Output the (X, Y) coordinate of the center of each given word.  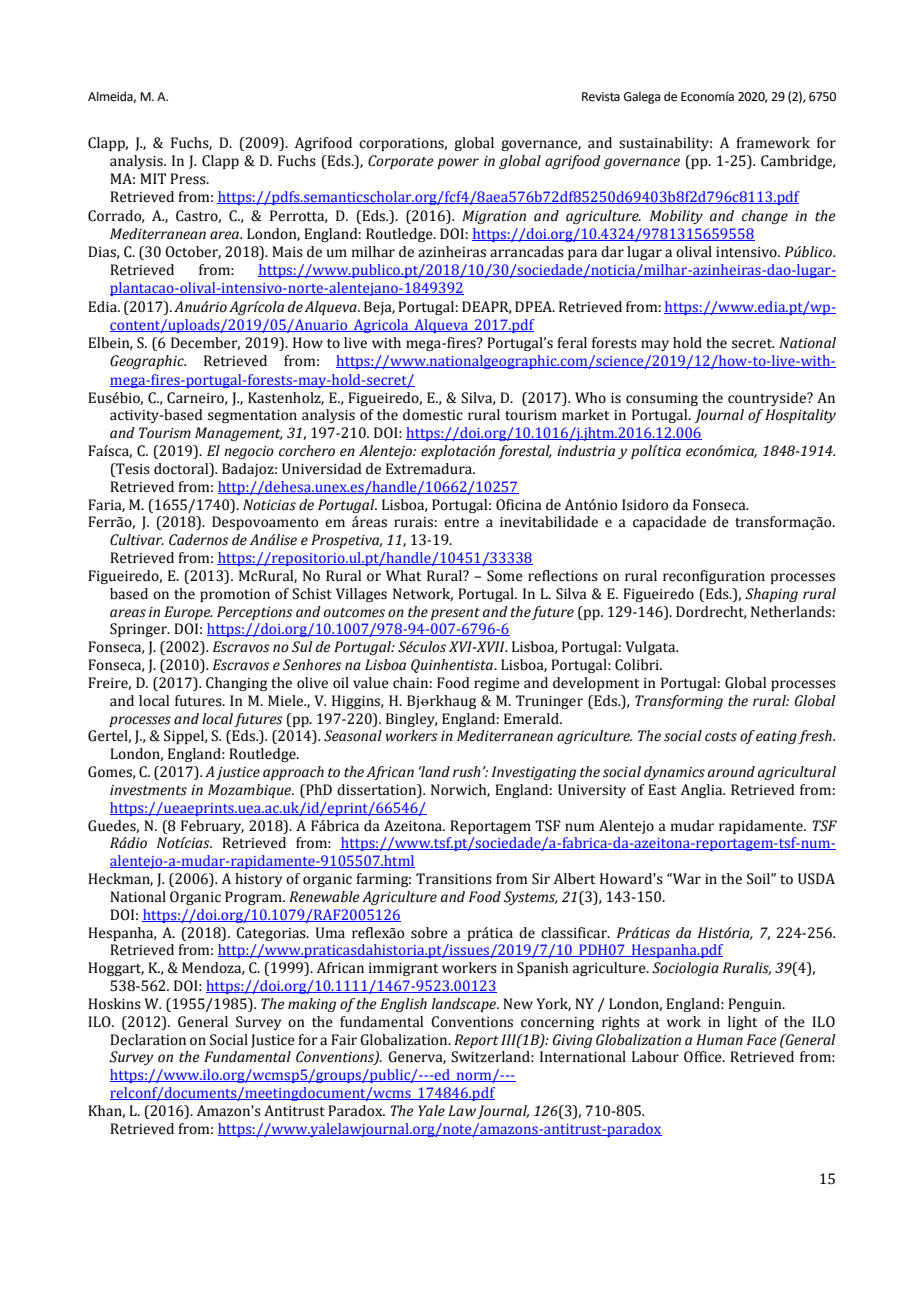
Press (189, 179)
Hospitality (800, 416)
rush (467, 772)
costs (721, 737)
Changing (236, 684)
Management (239, 434)
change (765, 217)
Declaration (148, 1040)
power (458, 163)
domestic (433, 415)
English (403, 1005)
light (742, 1023)
